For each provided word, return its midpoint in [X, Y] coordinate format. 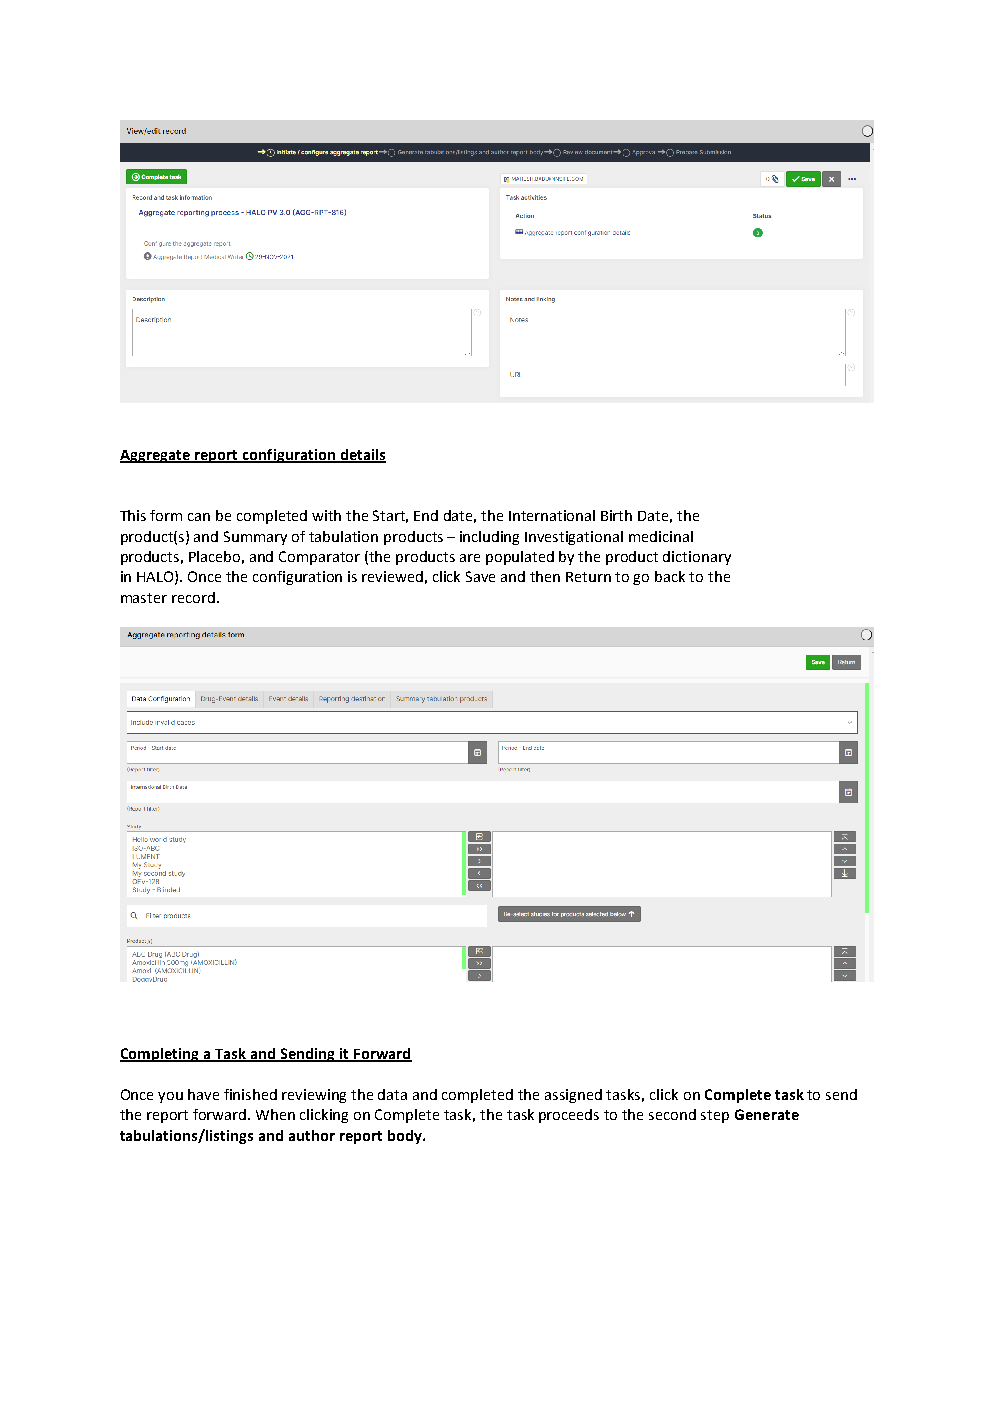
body [406, 1137]
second [672, 1114]
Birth [616, 515]
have [203, 1094]
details [362, 456]
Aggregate [156, 456]
